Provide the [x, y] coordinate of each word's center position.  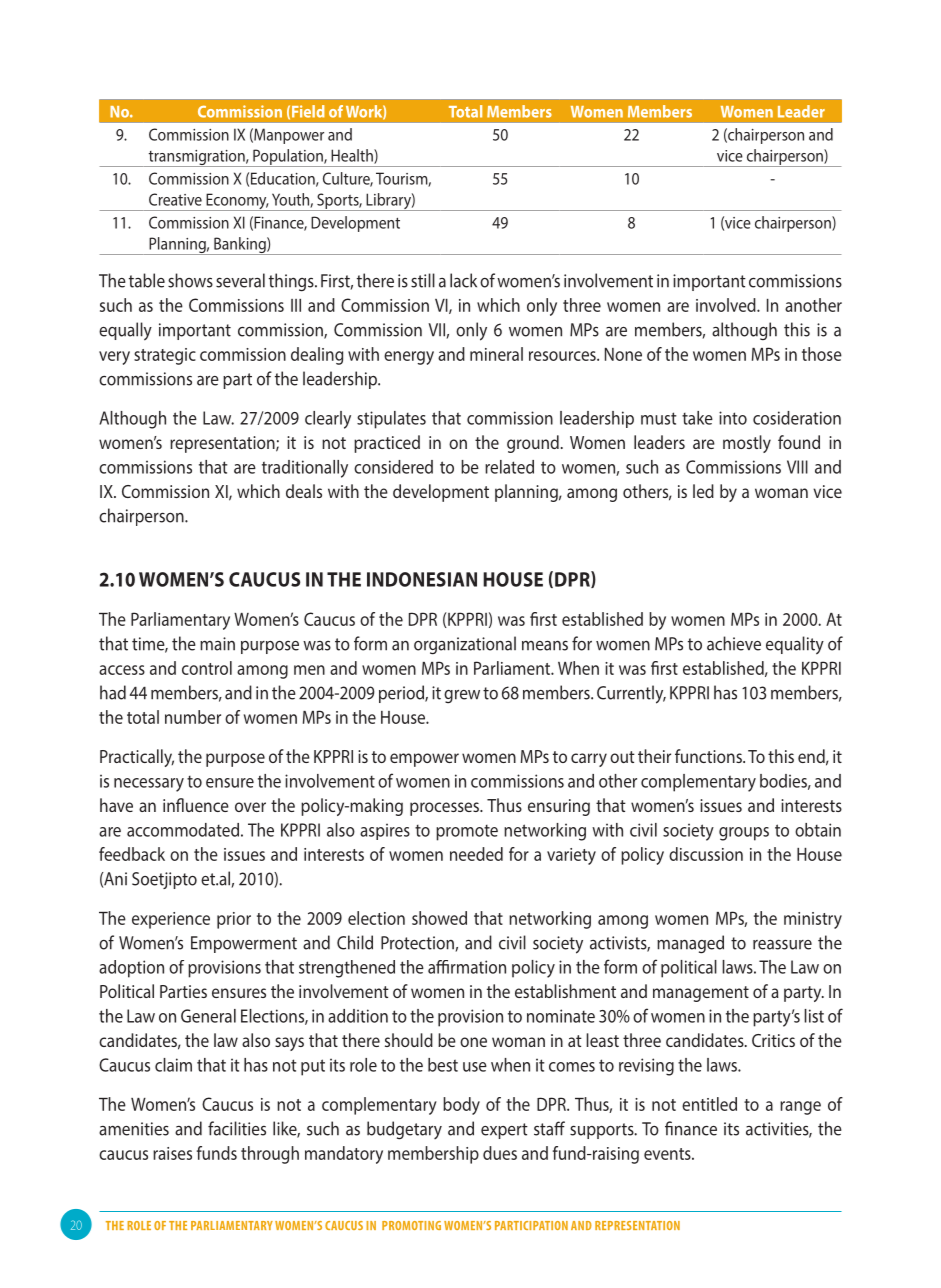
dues [500, 1153]
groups [744, 834]
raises [172, 1153]
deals [304, 491]
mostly [747, 444]
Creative [175, 199]
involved [727, 305]
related [509, 467]
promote [467, 833]
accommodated [183, 830]
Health [353, 156]
